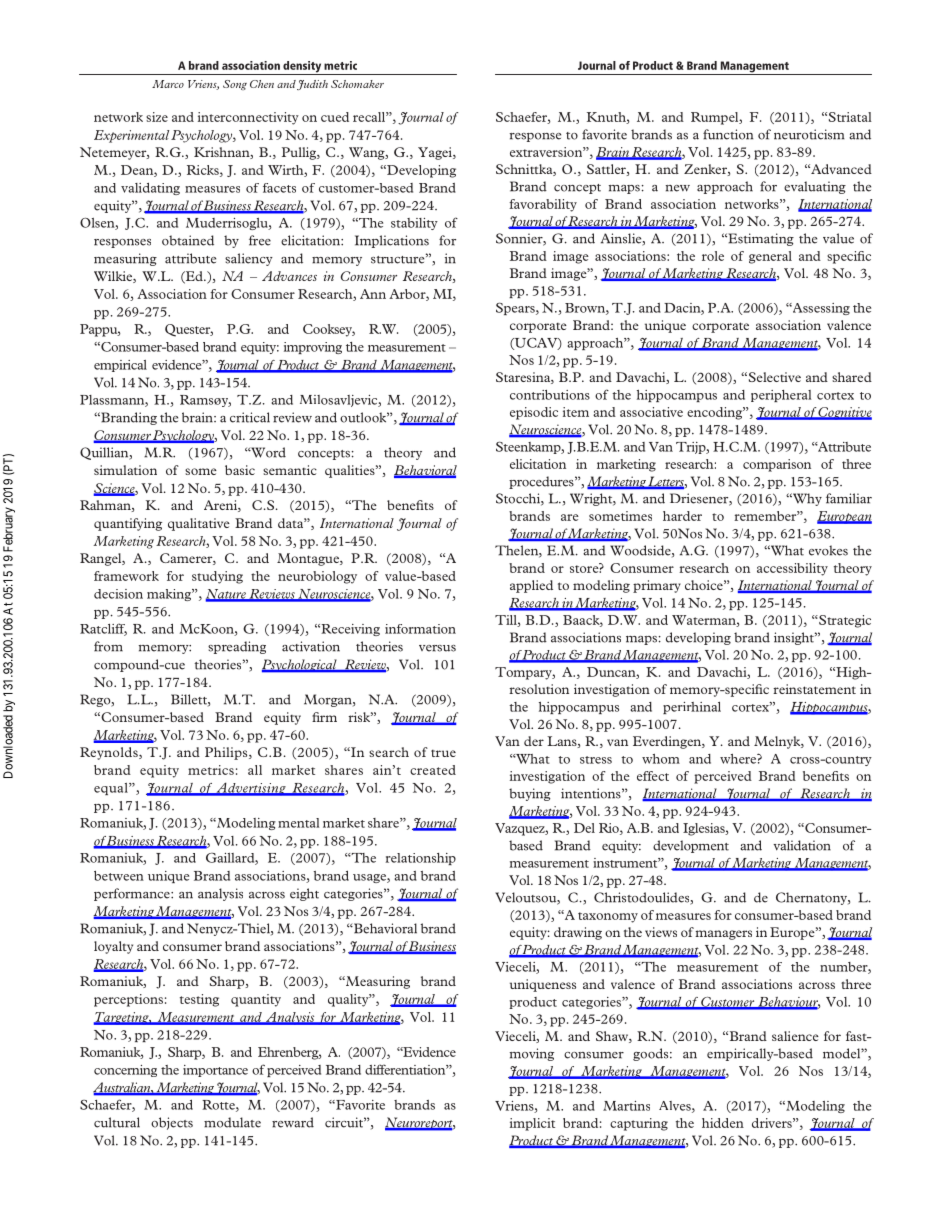  I want to click on critical, so click(250, 417).
